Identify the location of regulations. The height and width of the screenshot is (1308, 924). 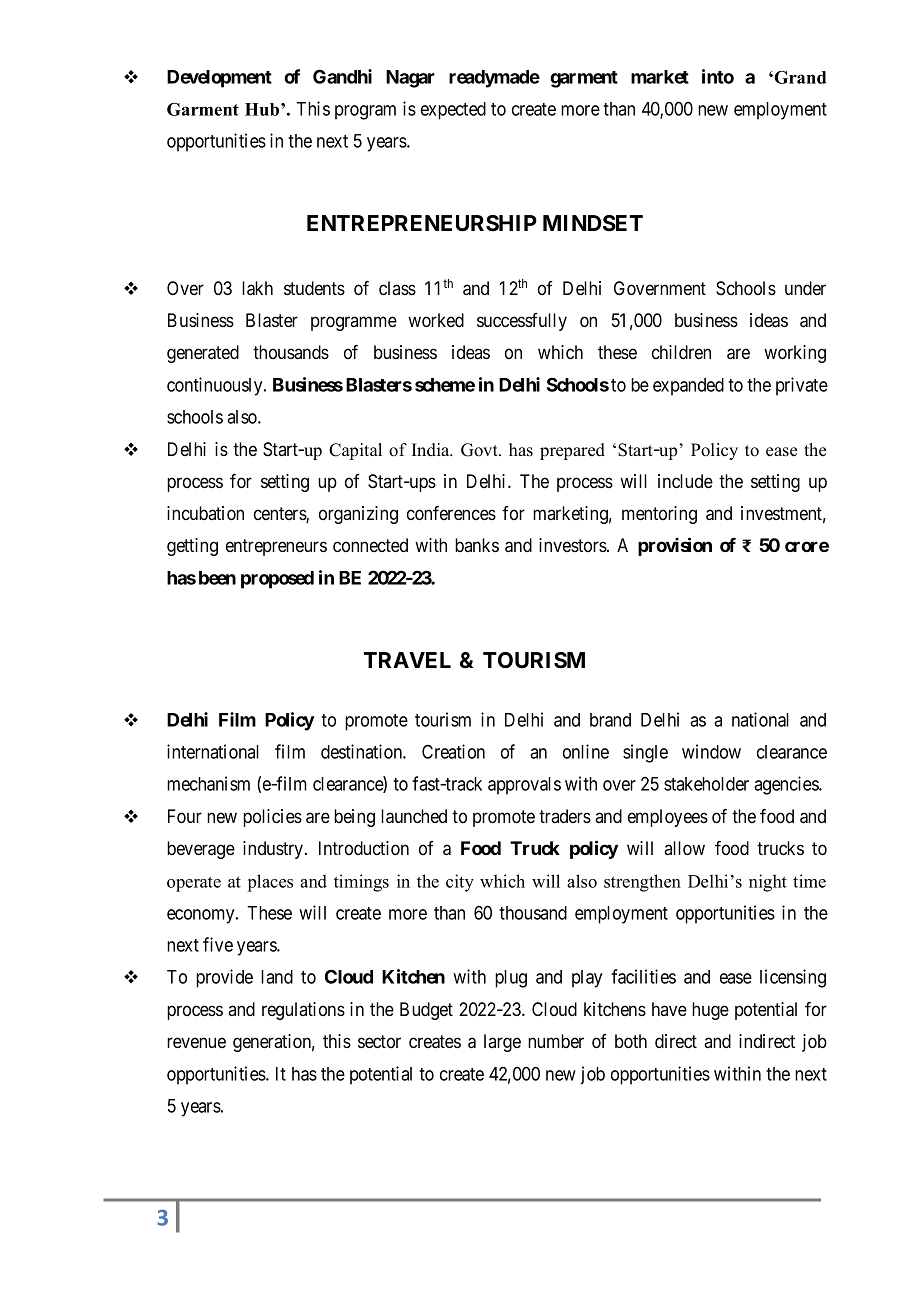
(303, 1011).
